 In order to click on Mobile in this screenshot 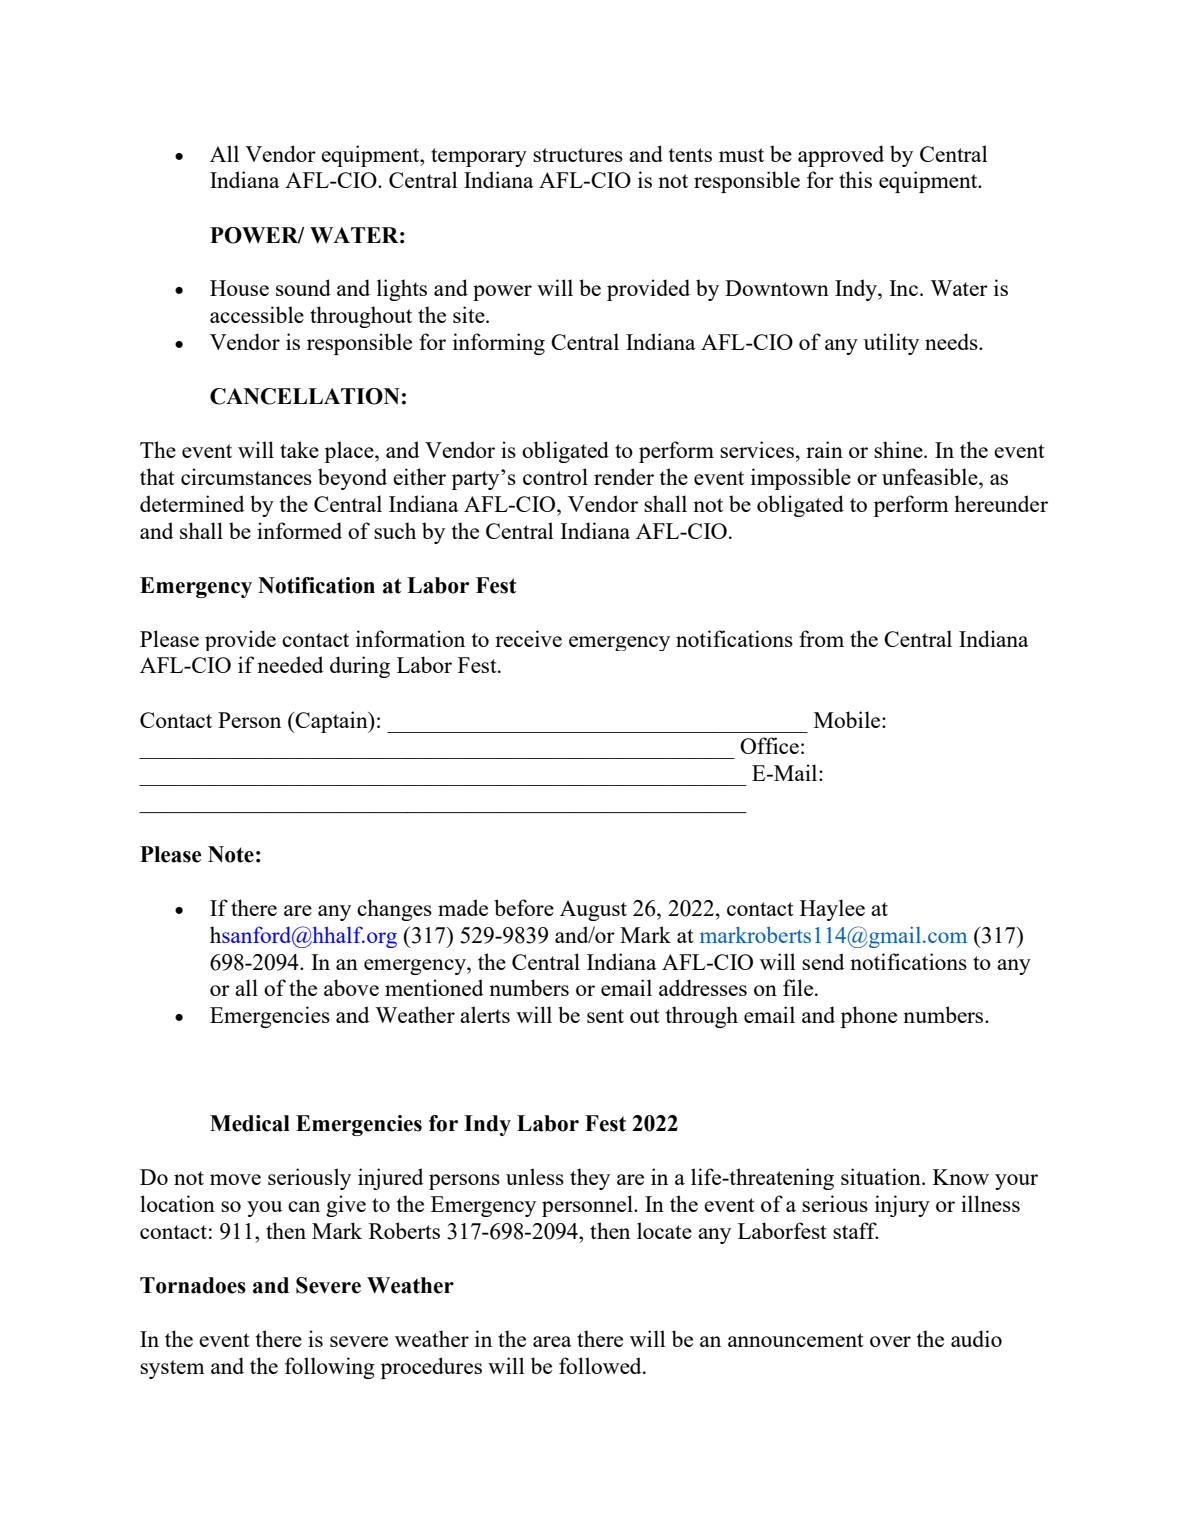, I will do `click(848, 719)`.
